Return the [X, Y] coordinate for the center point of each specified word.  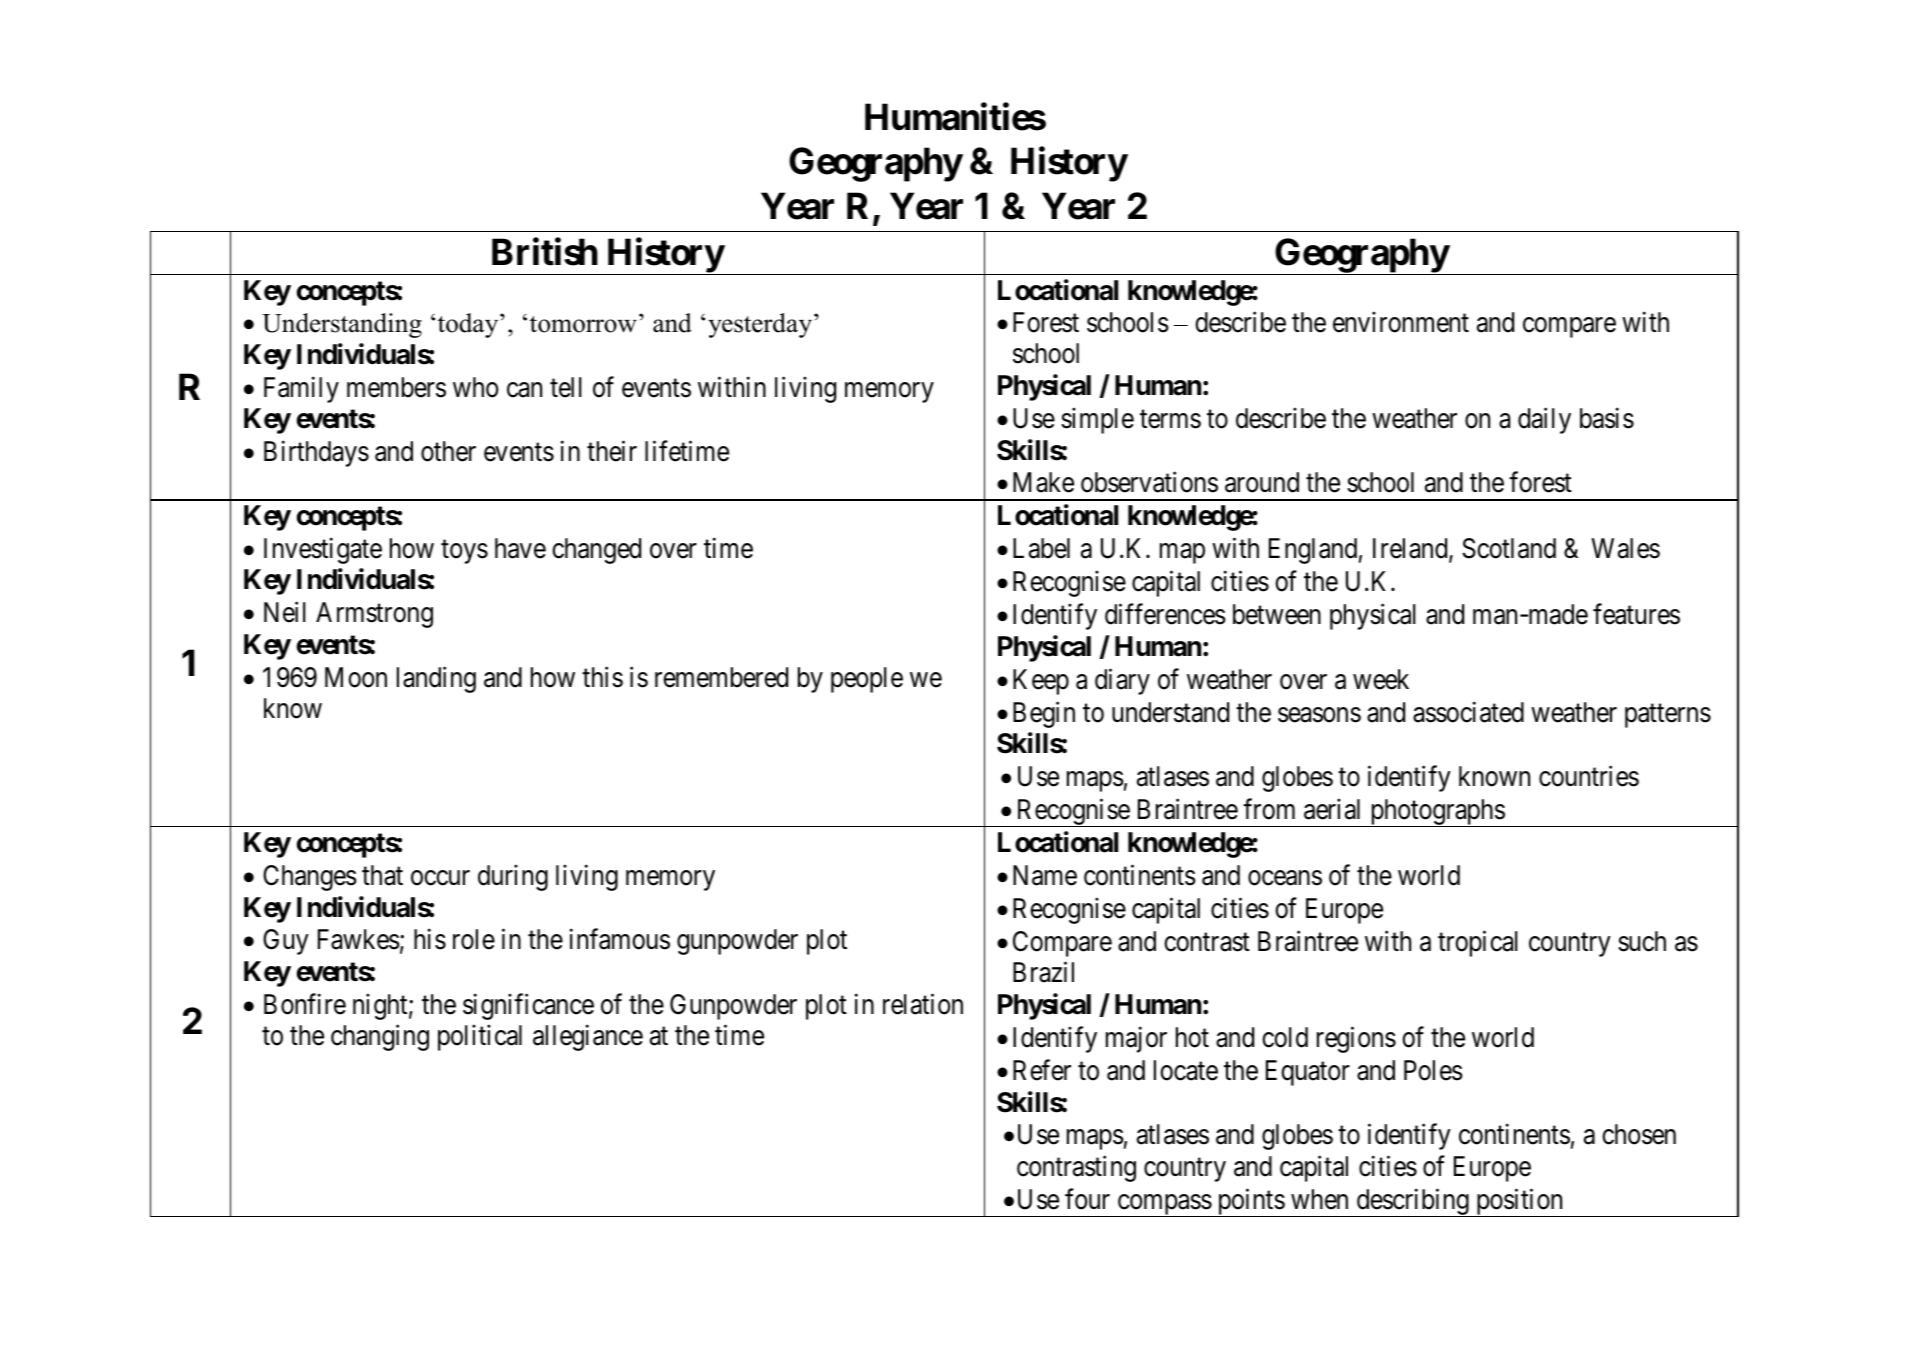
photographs [1437, 813]
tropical [1478, 944]
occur [440, 878]
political [480, 1037]
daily [1544, 421]
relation [923, 1004]
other [448, 451]
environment [1401, 322]
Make [1043, 482]
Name [1045, 875]
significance [528, 1006]
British [545, 252]
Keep [1041, 682]
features [1636, 614]
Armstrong [374, 615]
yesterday [761, 325]
